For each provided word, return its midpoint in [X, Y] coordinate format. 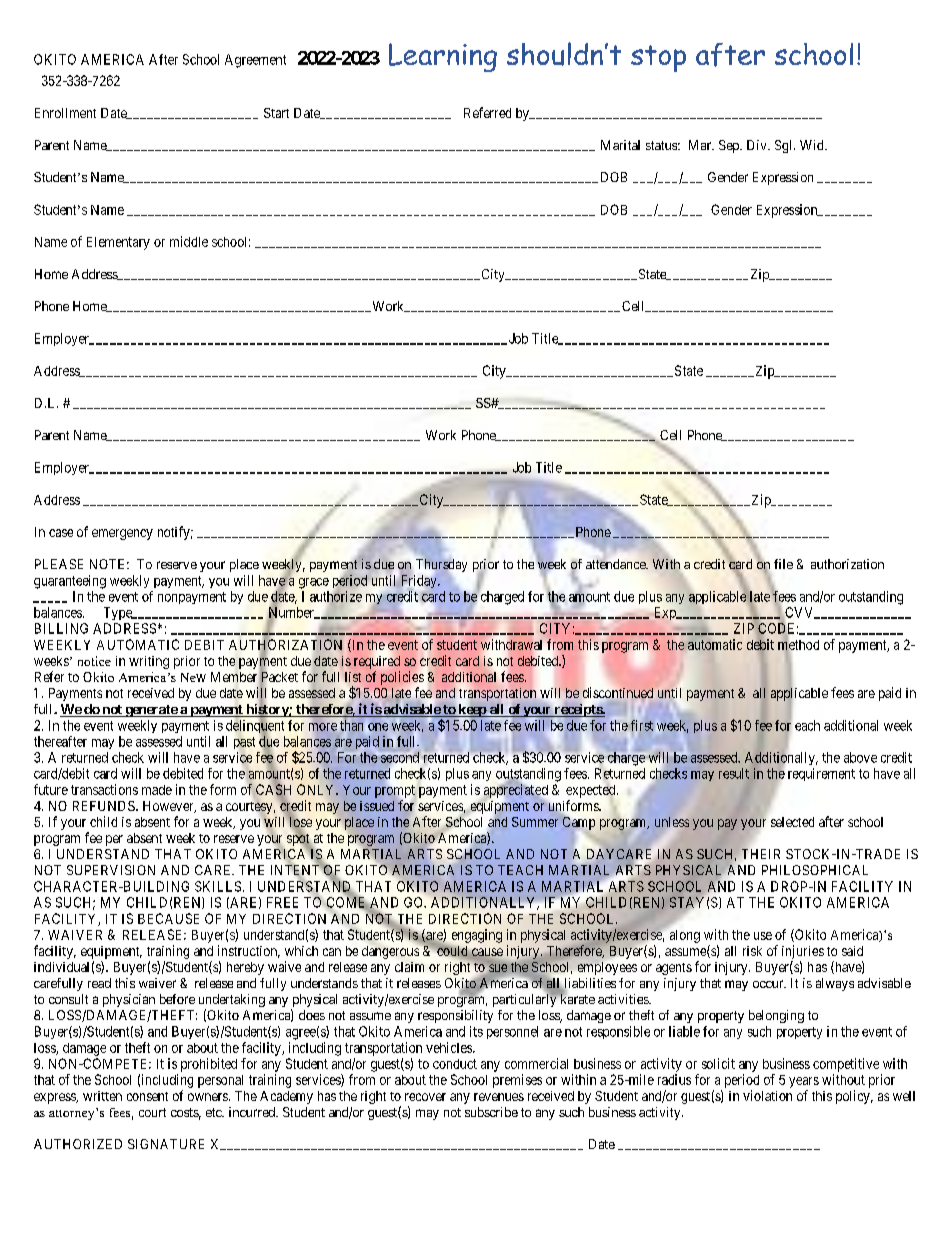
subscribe [491, 1112]
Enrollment [65, 113]
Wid [813, 145]
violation [767, 1095]
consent [147, 1096]
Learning [443, 57]
